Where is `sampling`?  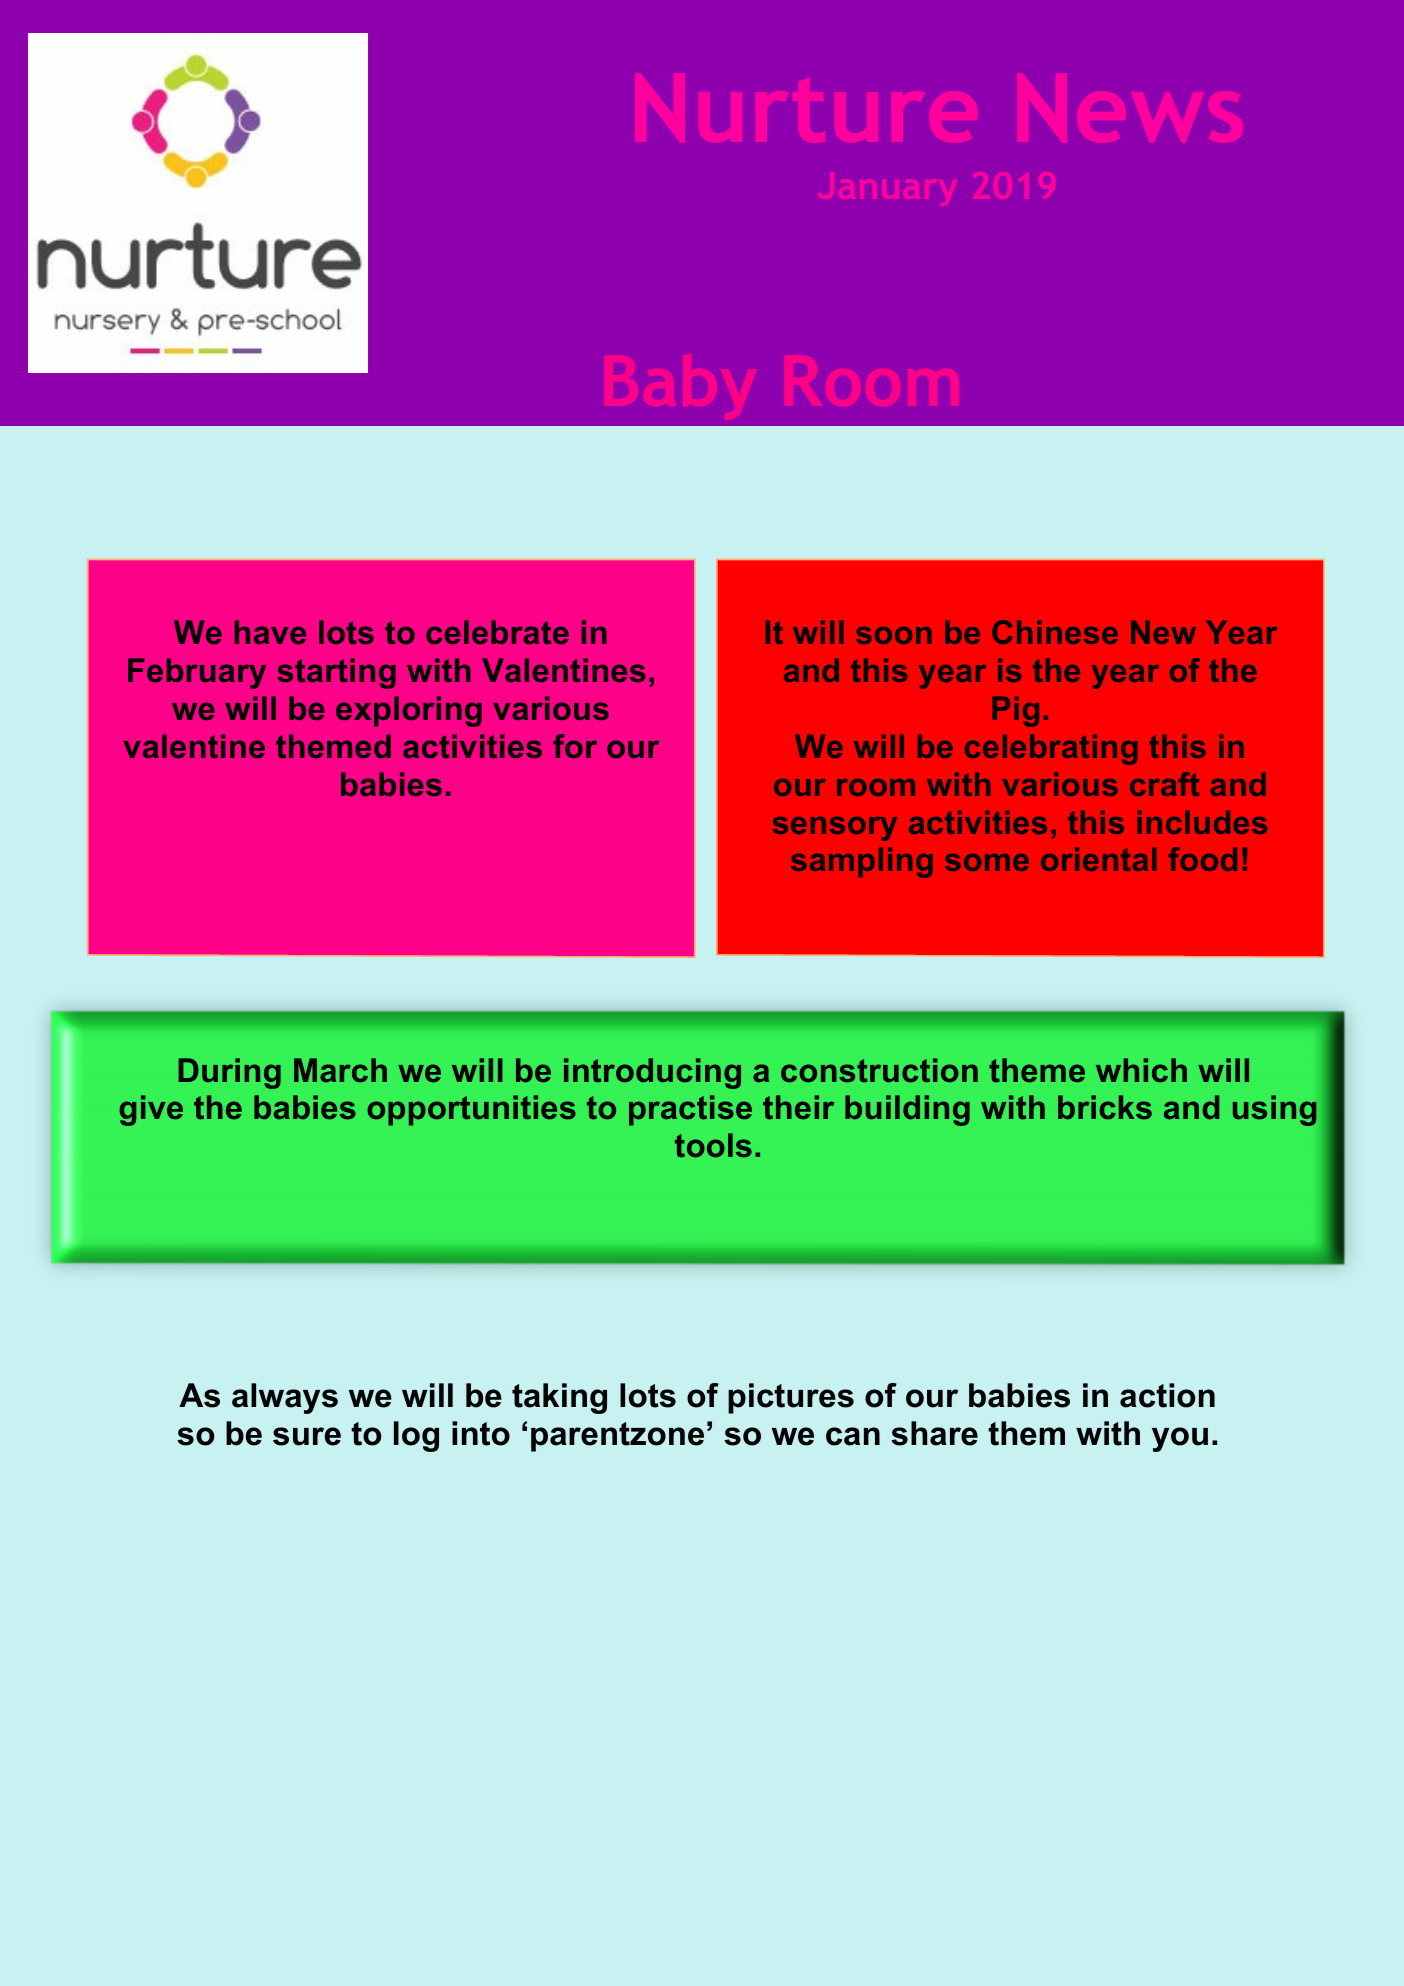 sampling is located at coordinates (862, 862).
